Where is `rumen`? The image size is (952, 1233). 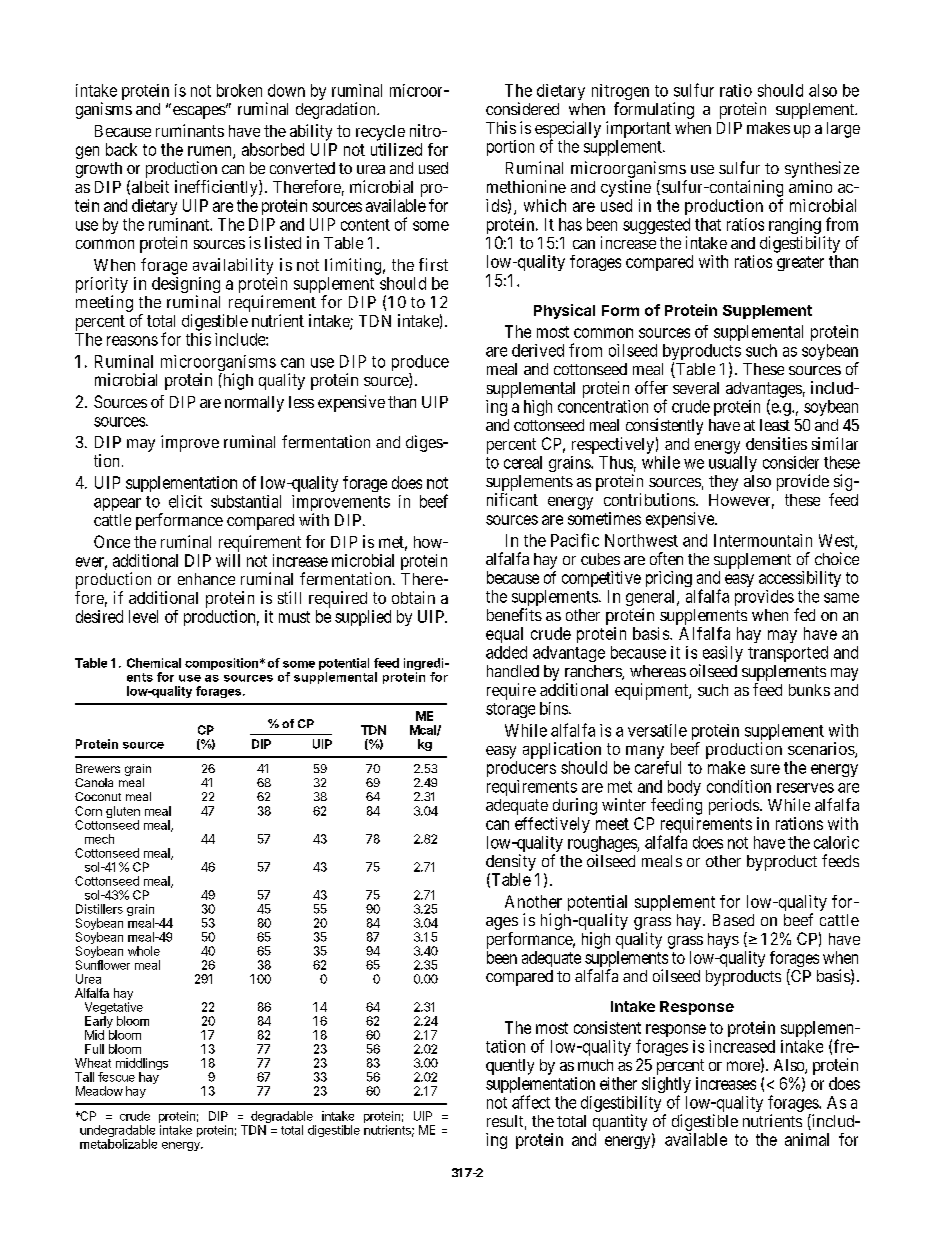
rumen is located at coordinates (211, 152).
